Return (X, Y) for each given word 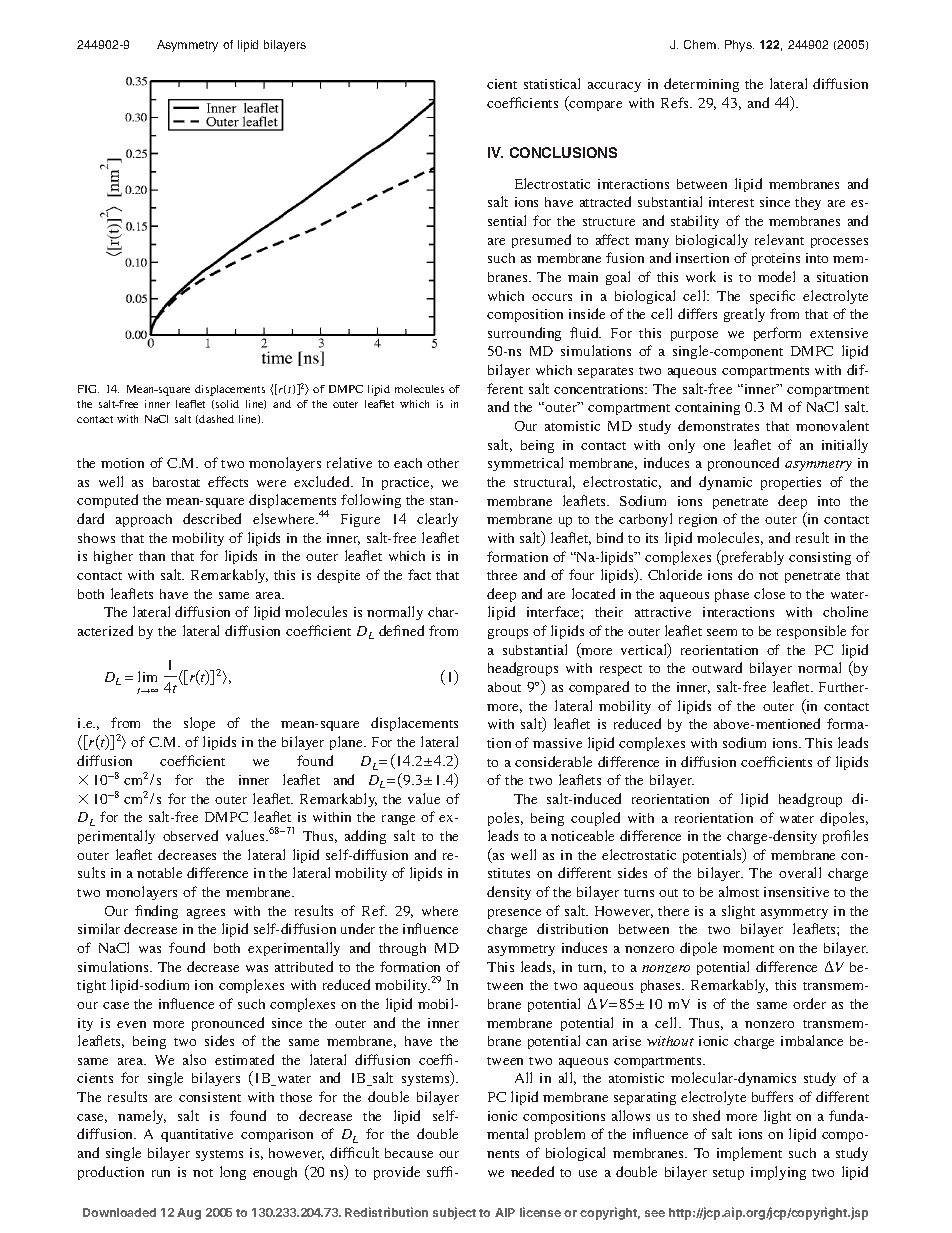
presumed (541, 241)
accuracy (614, 87)
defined (401, 630)
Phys (739, 46)
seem (722, 632)
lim (147, 676)
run (161, 1173)
